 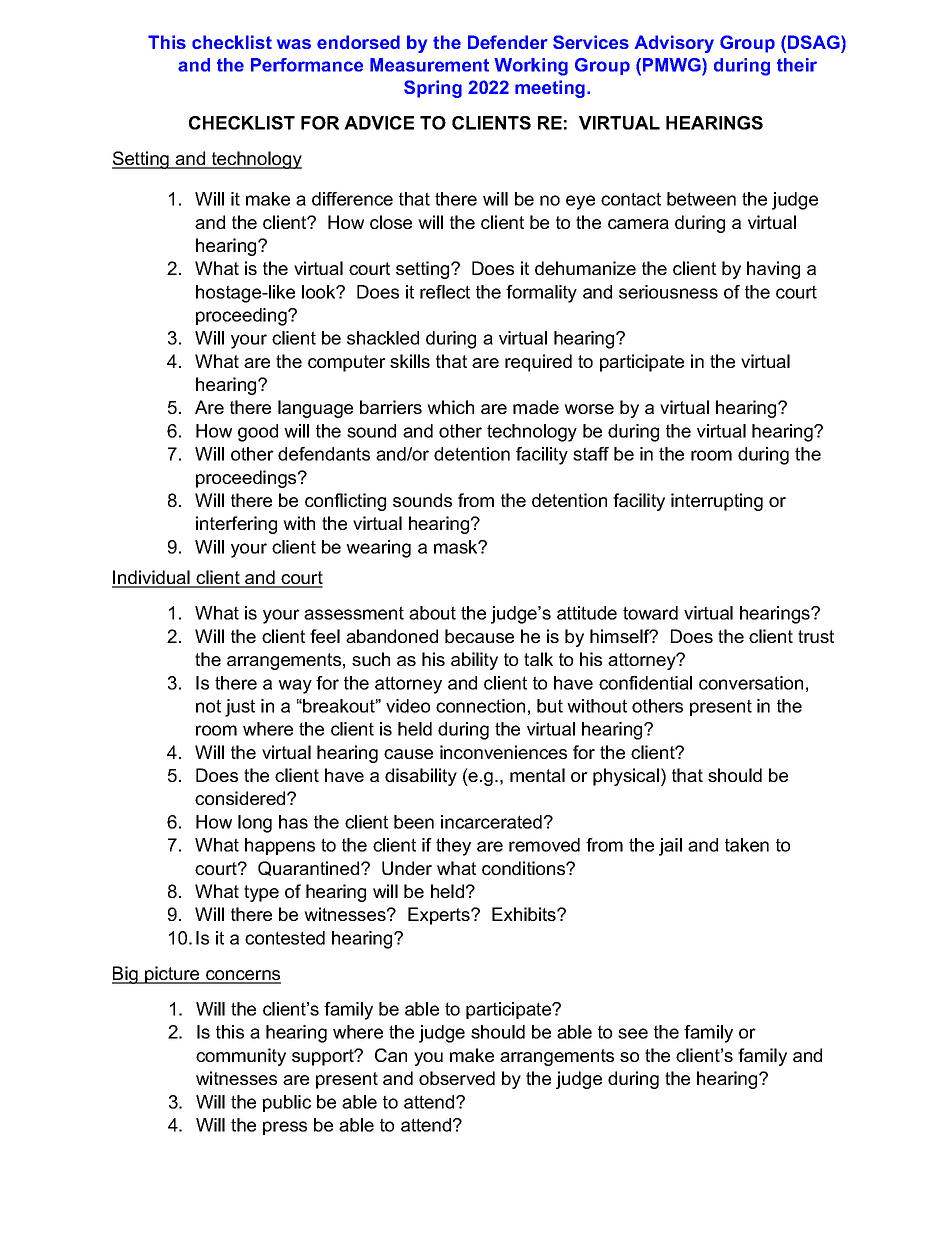 What do you see at coordinates (751, 683) in the document?
I see `conversation` at bounding box center [751, 683].
